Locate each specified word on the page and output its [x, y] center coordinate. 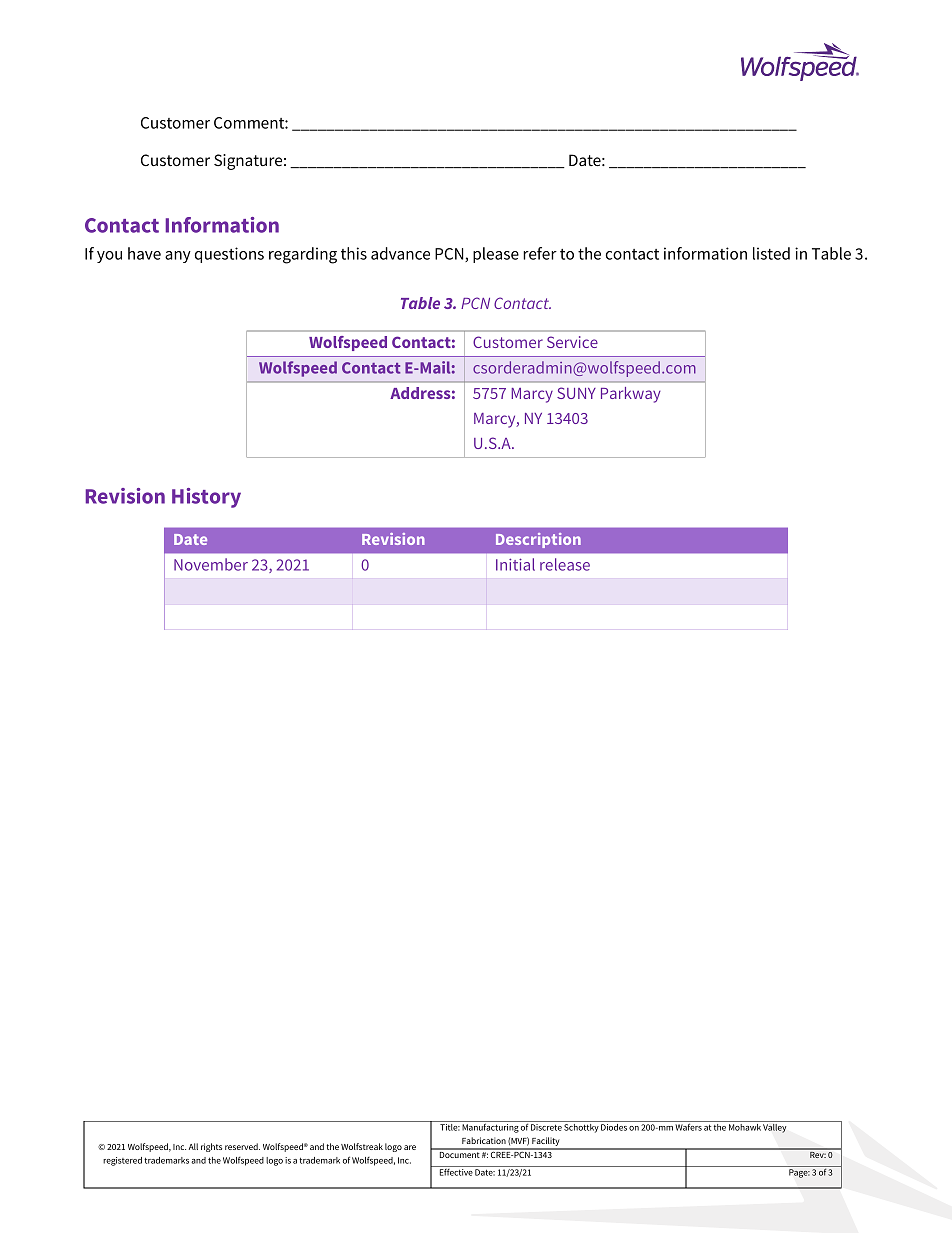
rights [211, 1147]
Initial [515, 564]
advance [400, 253]
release [565, 564]
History [206, 498]
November [211, 564]
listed [771, 253]
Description [538, 540]
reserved [242, 1146]
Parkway [631, 395]
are [410, 1147]
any [178, 257]
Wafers [688, 1127]
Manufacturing [490, 1128]
